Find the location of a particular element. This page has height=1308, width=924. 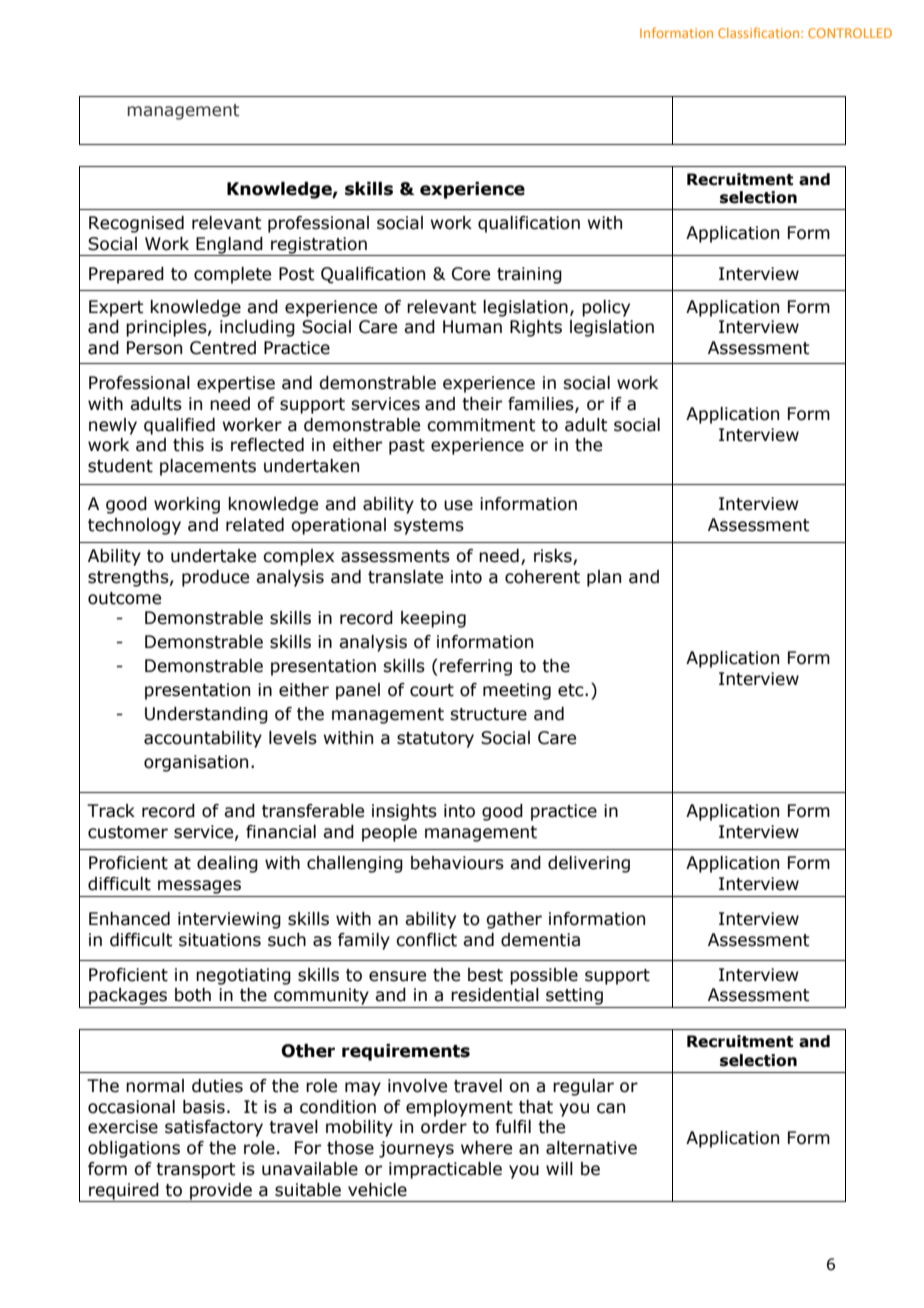

can is located at coordinates (611, 1108).
